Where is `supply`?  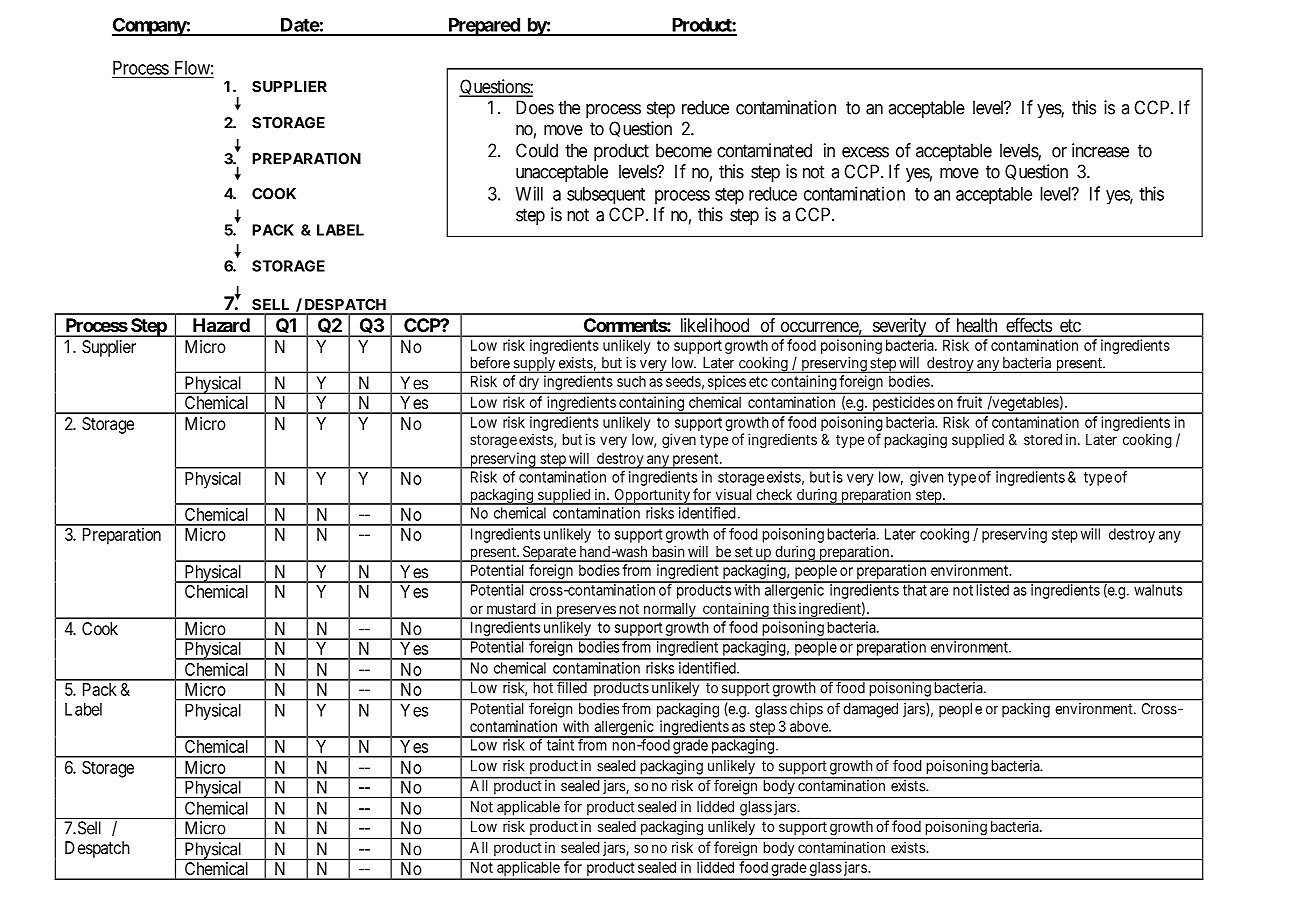 supply is located at coordinates (534, 365).
